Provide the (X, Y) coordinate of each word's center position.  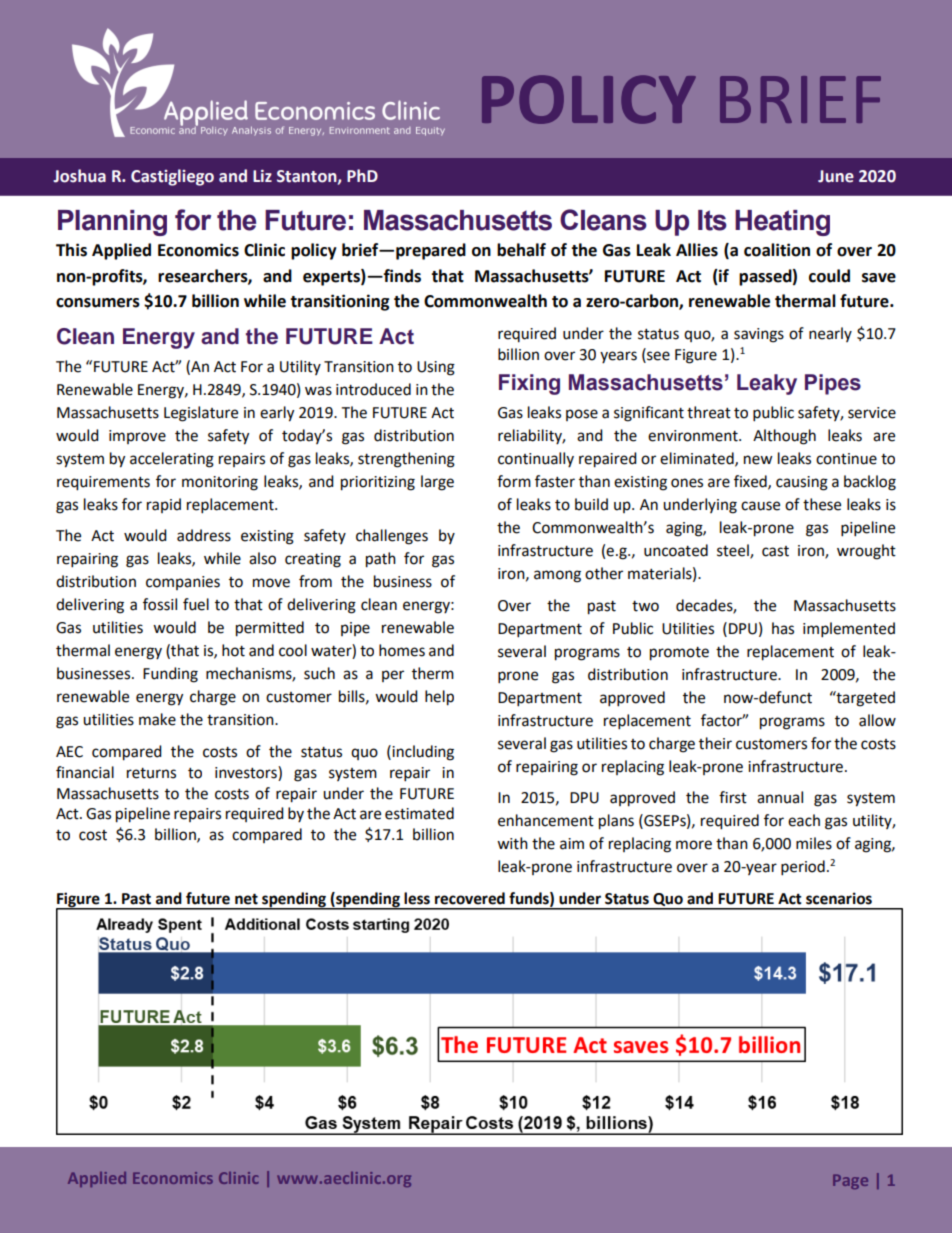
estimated (419, 813)
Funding (170, 675)
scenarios (839, 898)
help (439, 698)
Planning (112, 223)
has (783, 628)
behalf (521, 250)
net (246, 899)
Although (784, 437)
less (417, 898)
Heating (782, 223)
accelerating (172, 460)
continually (536, 459)
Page (850, 1181)
